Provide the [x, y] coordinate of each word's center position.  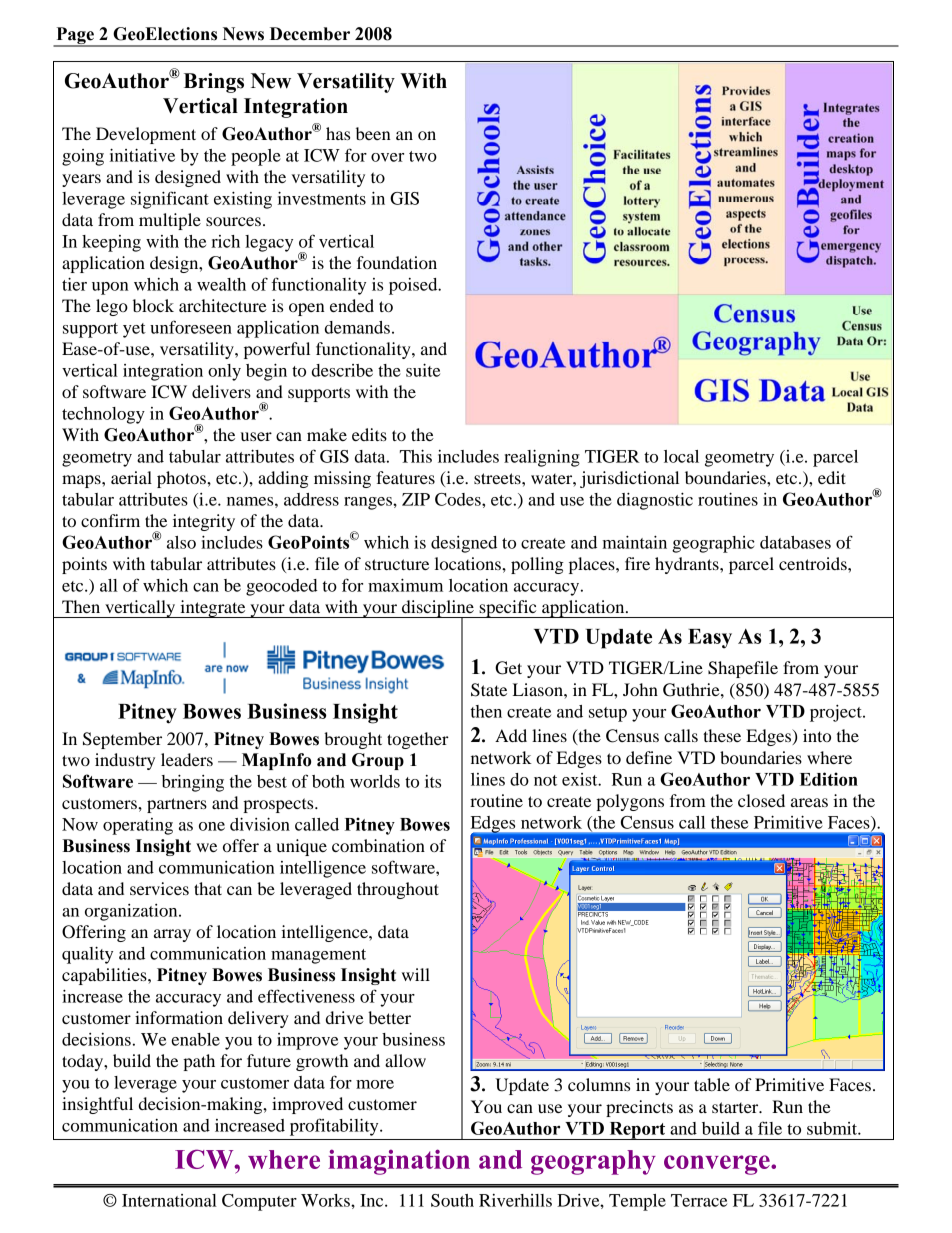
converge [718, 1165]
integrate [213, 609]
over [387, 157]
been [373, 133]
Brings [214, 83]
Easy [710, 639]
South [452, 1200]
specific [508, 609]
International [169, 1200]
